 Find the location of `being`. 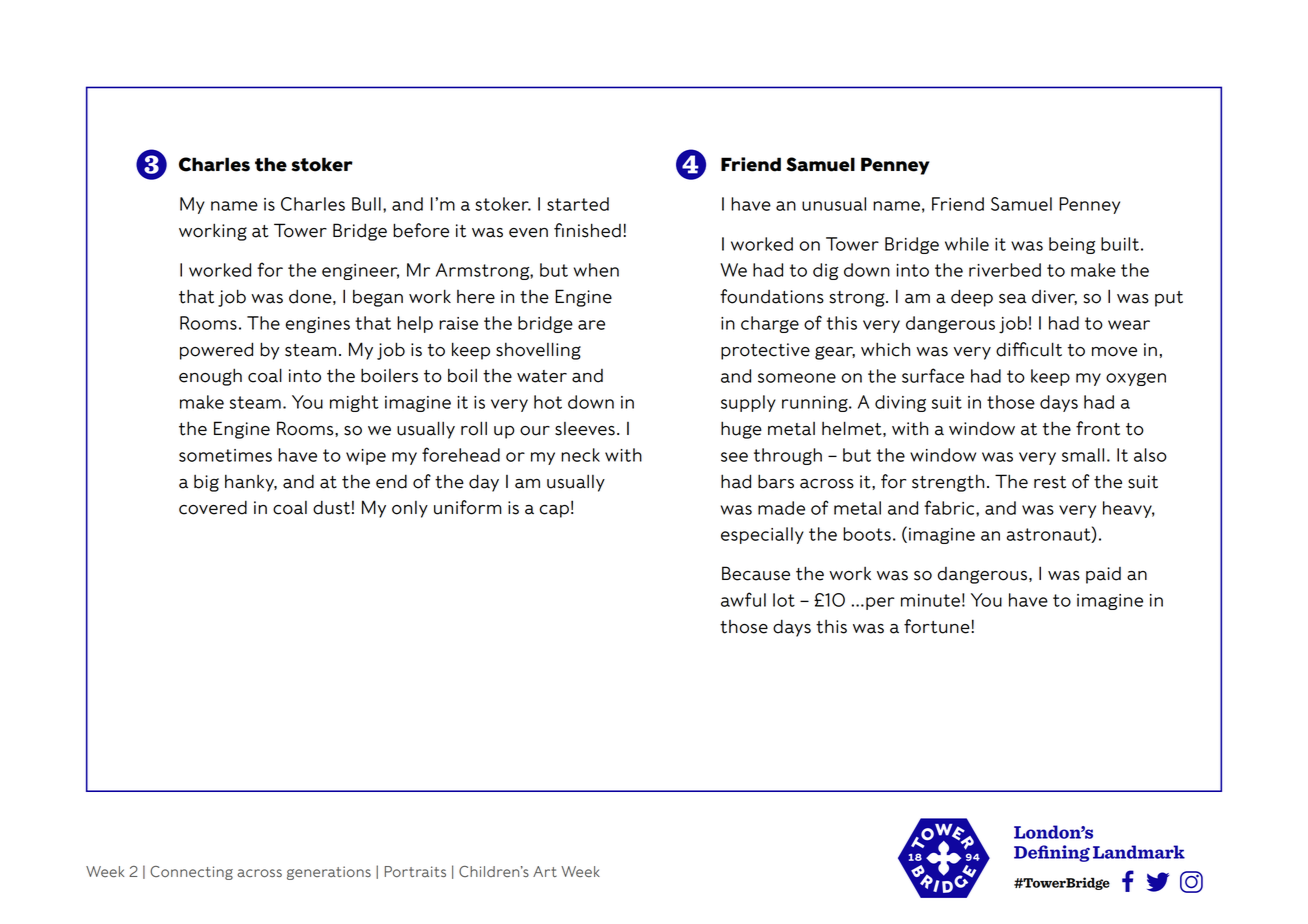

being is located at coordinates (1072, 245).
